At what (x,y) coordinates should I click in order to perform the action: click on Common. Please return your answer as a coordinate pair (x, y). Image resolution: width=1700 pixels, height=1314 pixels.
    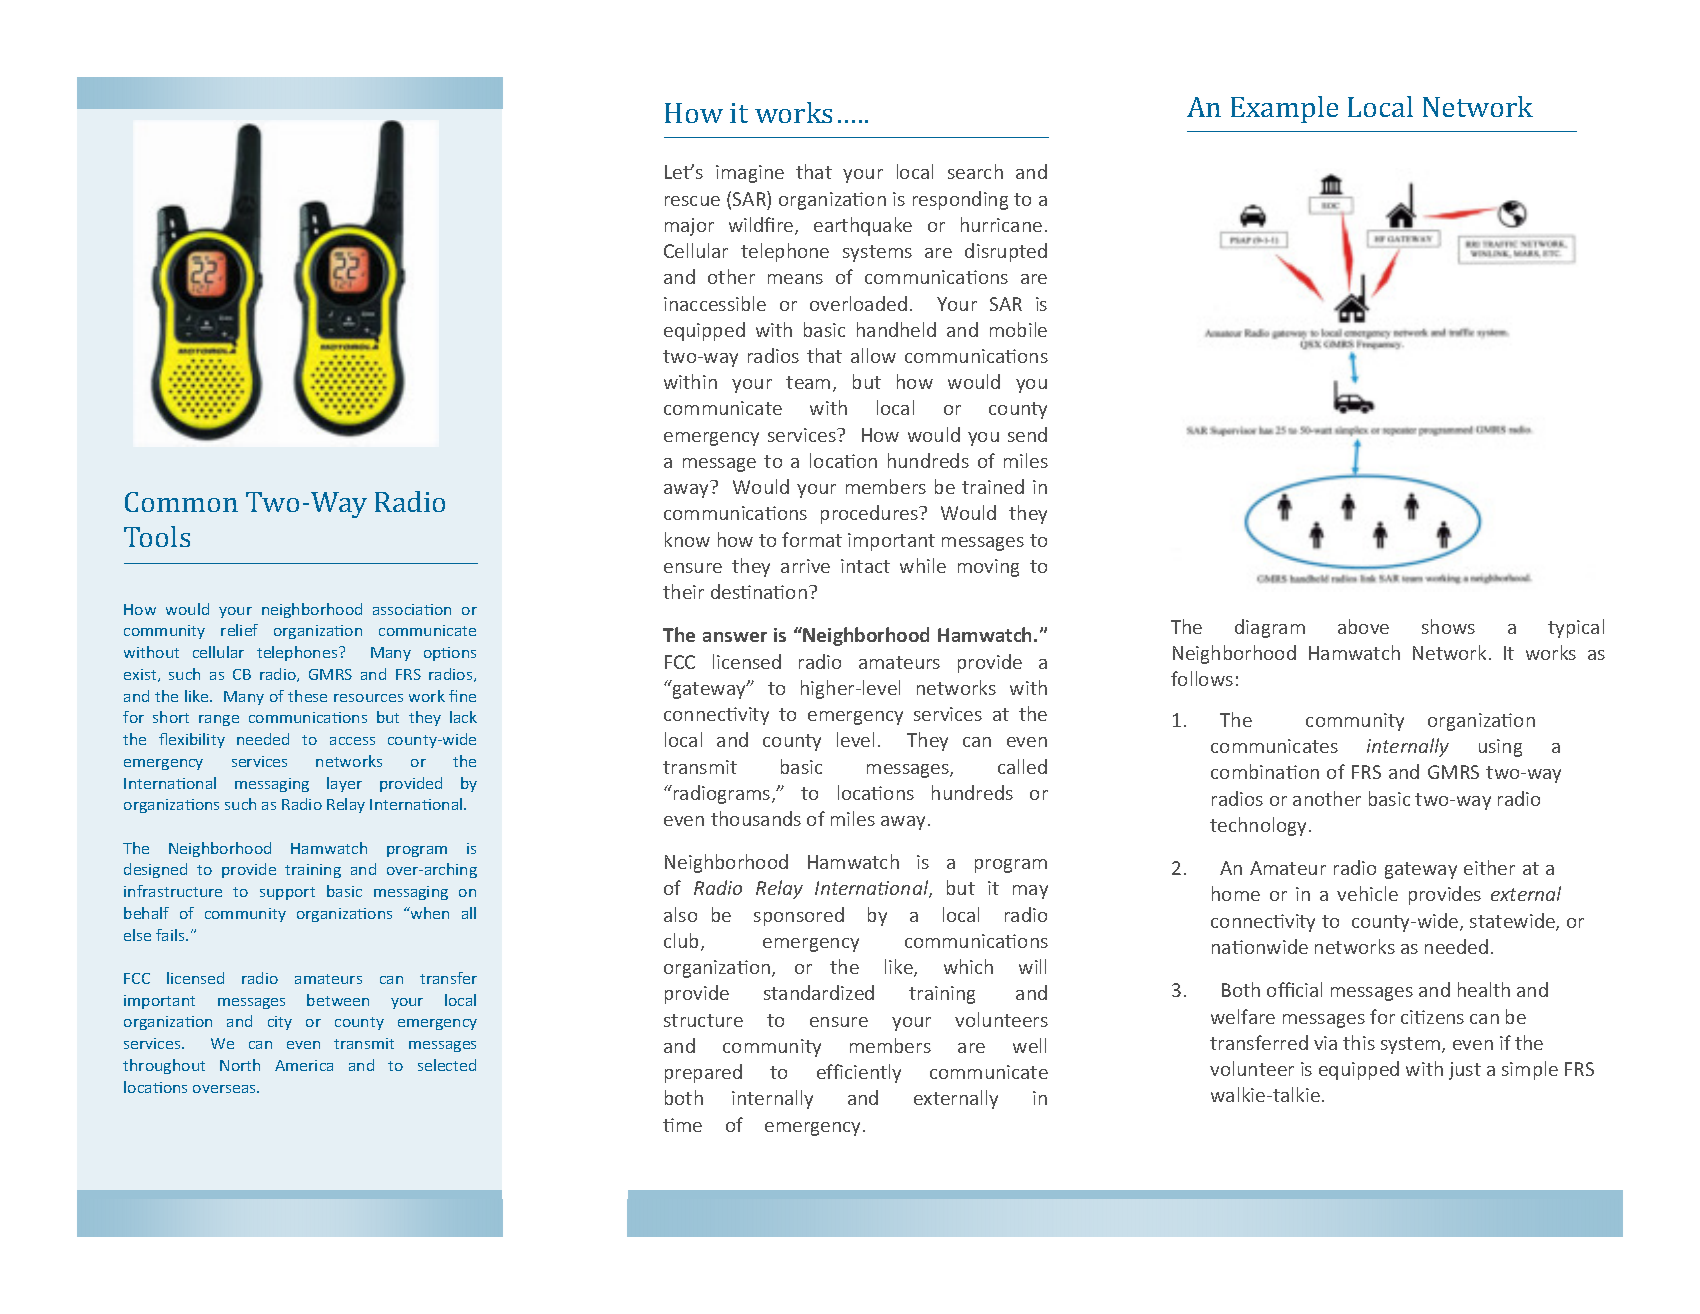
    Looking at the image, I should click on (181, 502).
